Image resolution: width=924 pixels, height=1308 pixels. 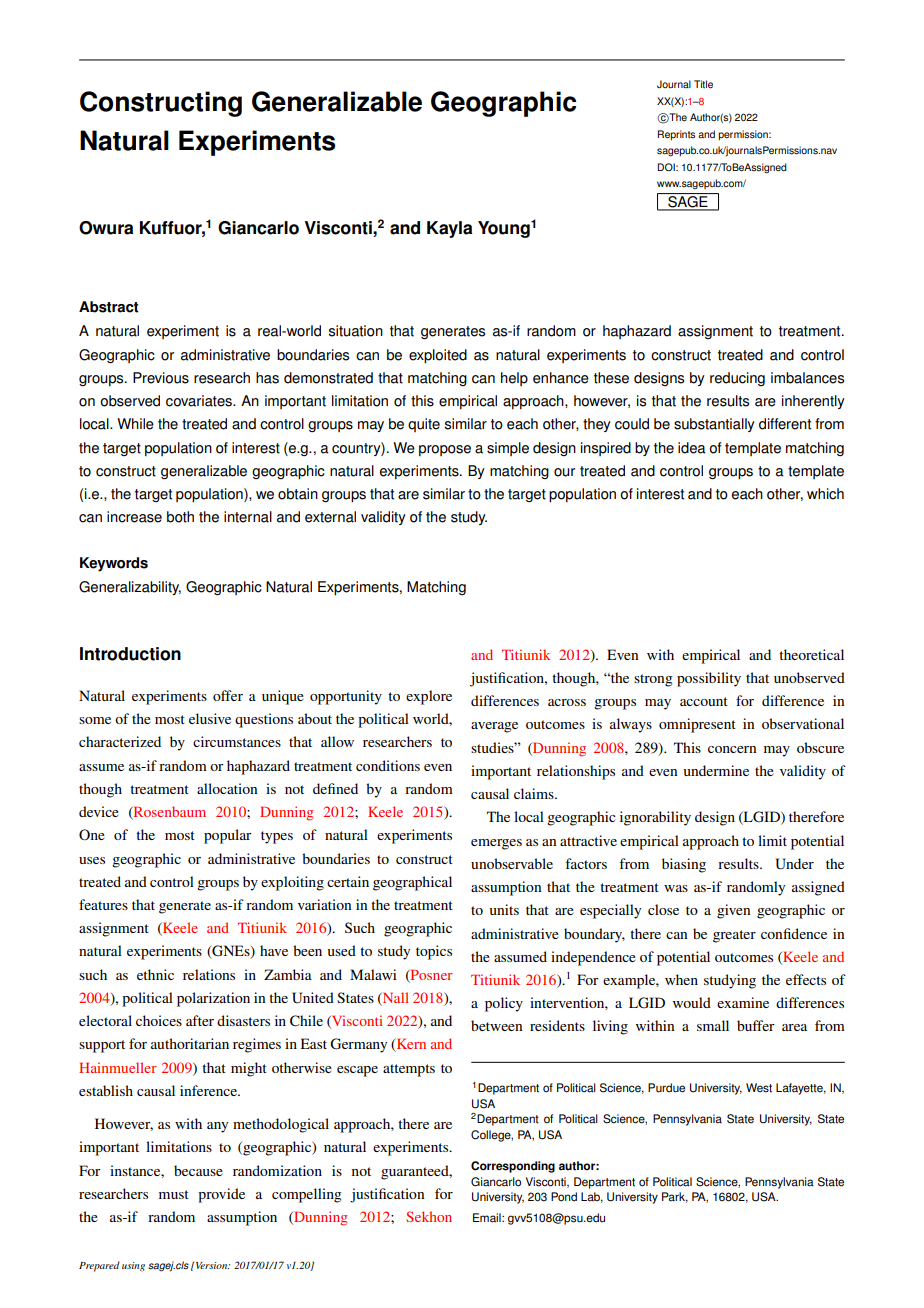 I want to click on allocation, so click(x=227, y=788).
